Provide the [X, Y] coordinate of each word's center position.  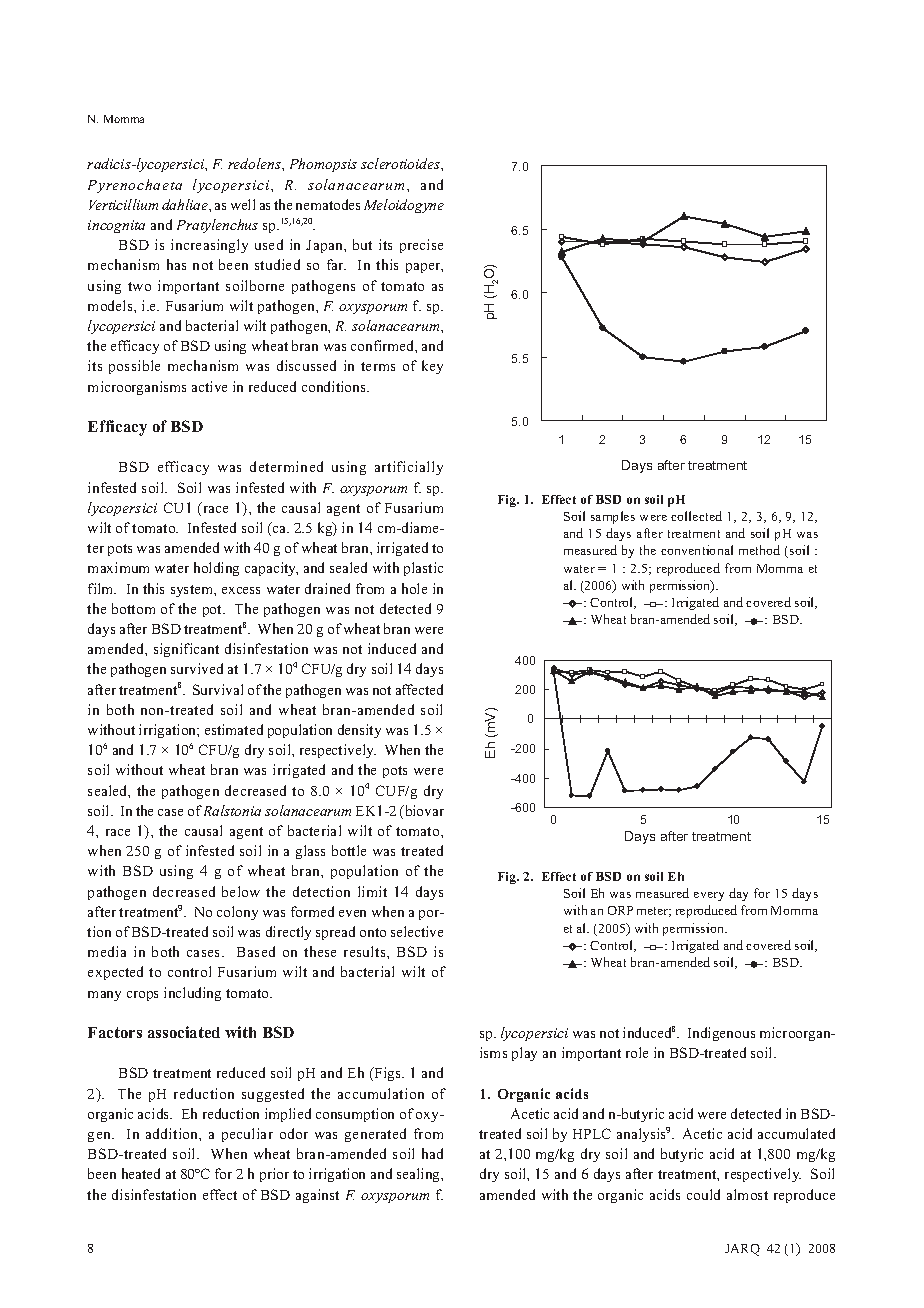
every [709, 896]
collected [696, 516]
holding [216, 569]
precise [421, 246]
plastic [423, 569]
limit [372, 891]
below [241, 891]
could [703, 1194]
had [432, 1153]
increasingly [209, 246]
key [432, 367]
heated [141, 1173]
